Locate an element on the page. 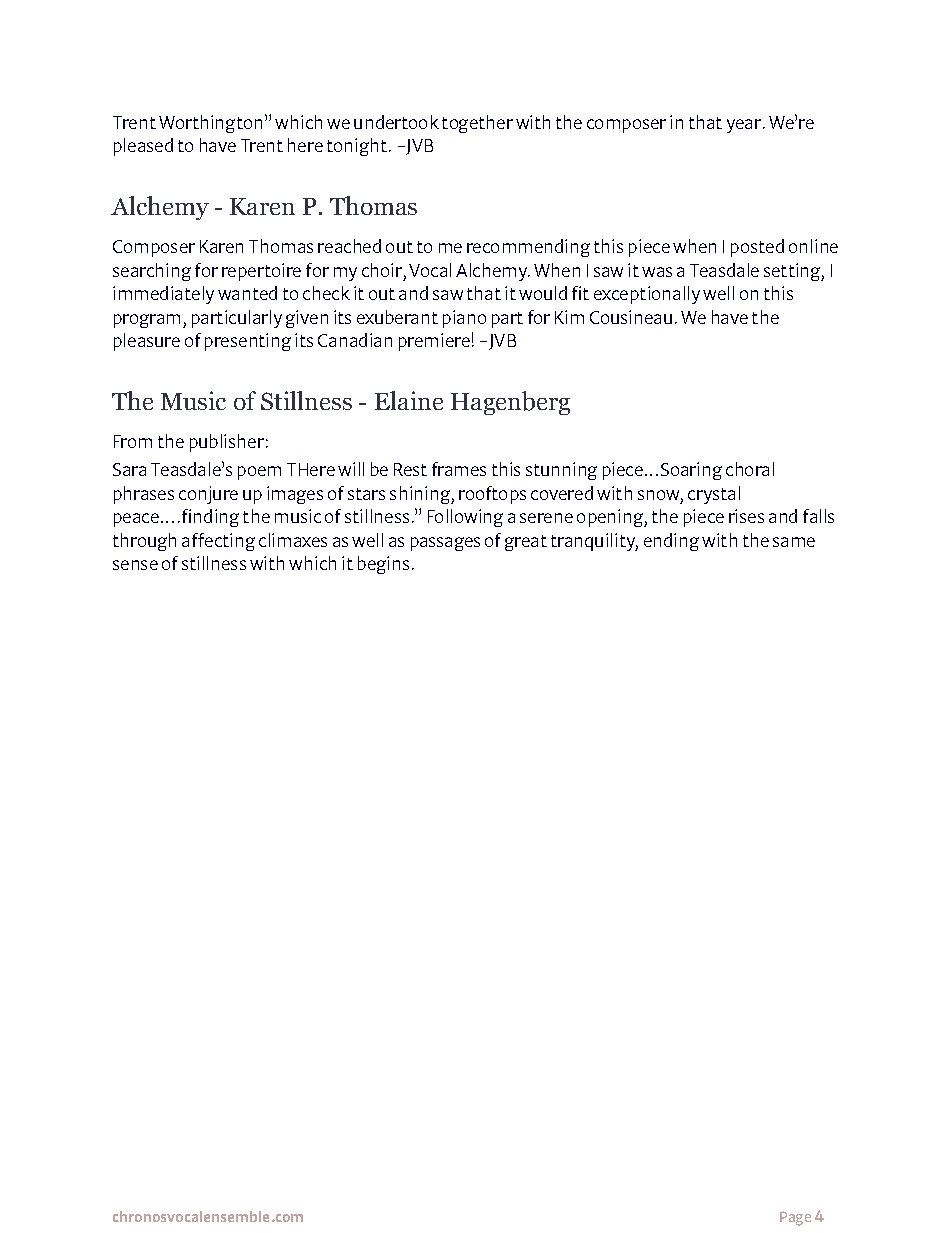 Image resolution: width=952 pixels, height=1233 pixels. reached is located at coordinates (349, 246).
